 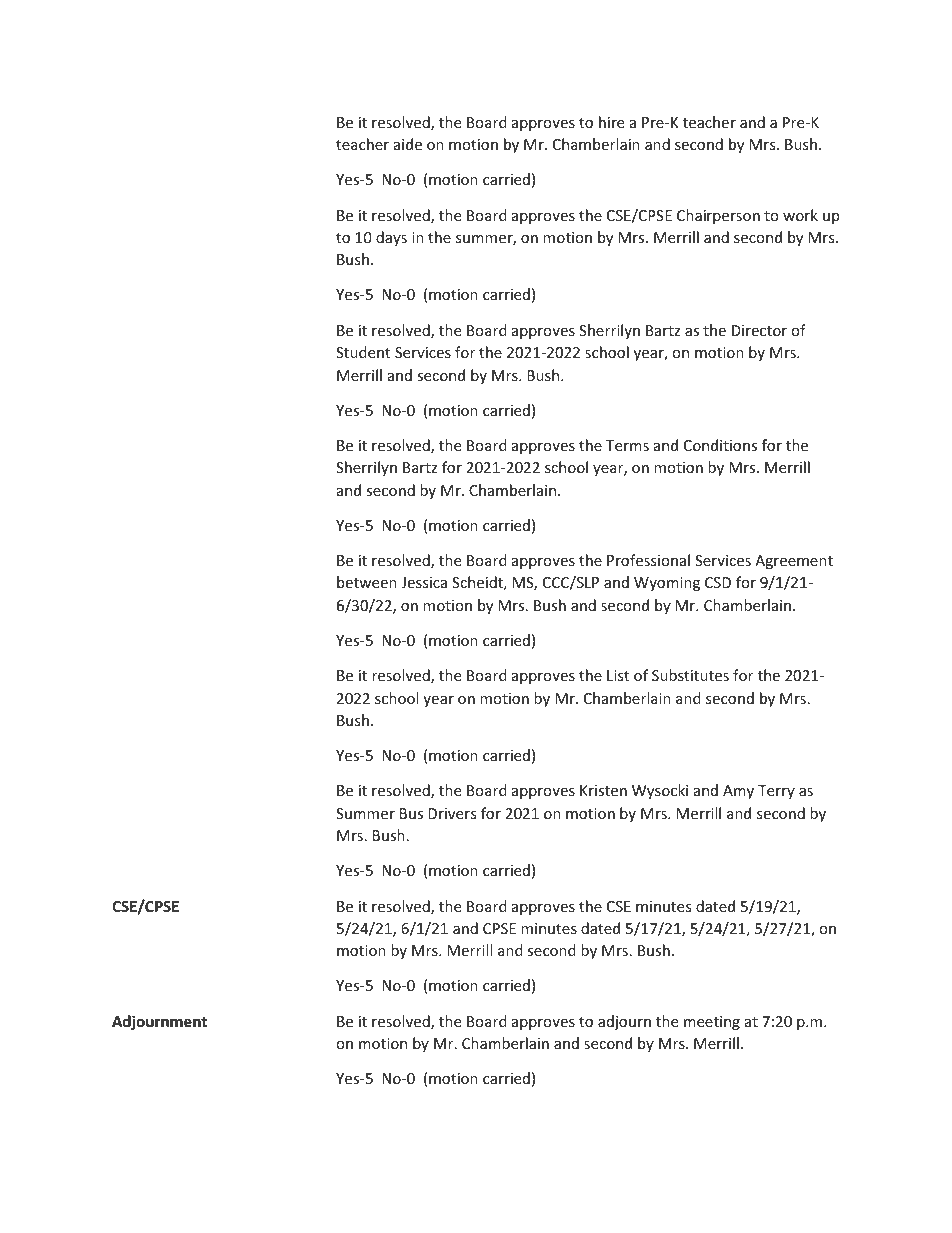 I want to click on aide, so click(x=408, y=144).
